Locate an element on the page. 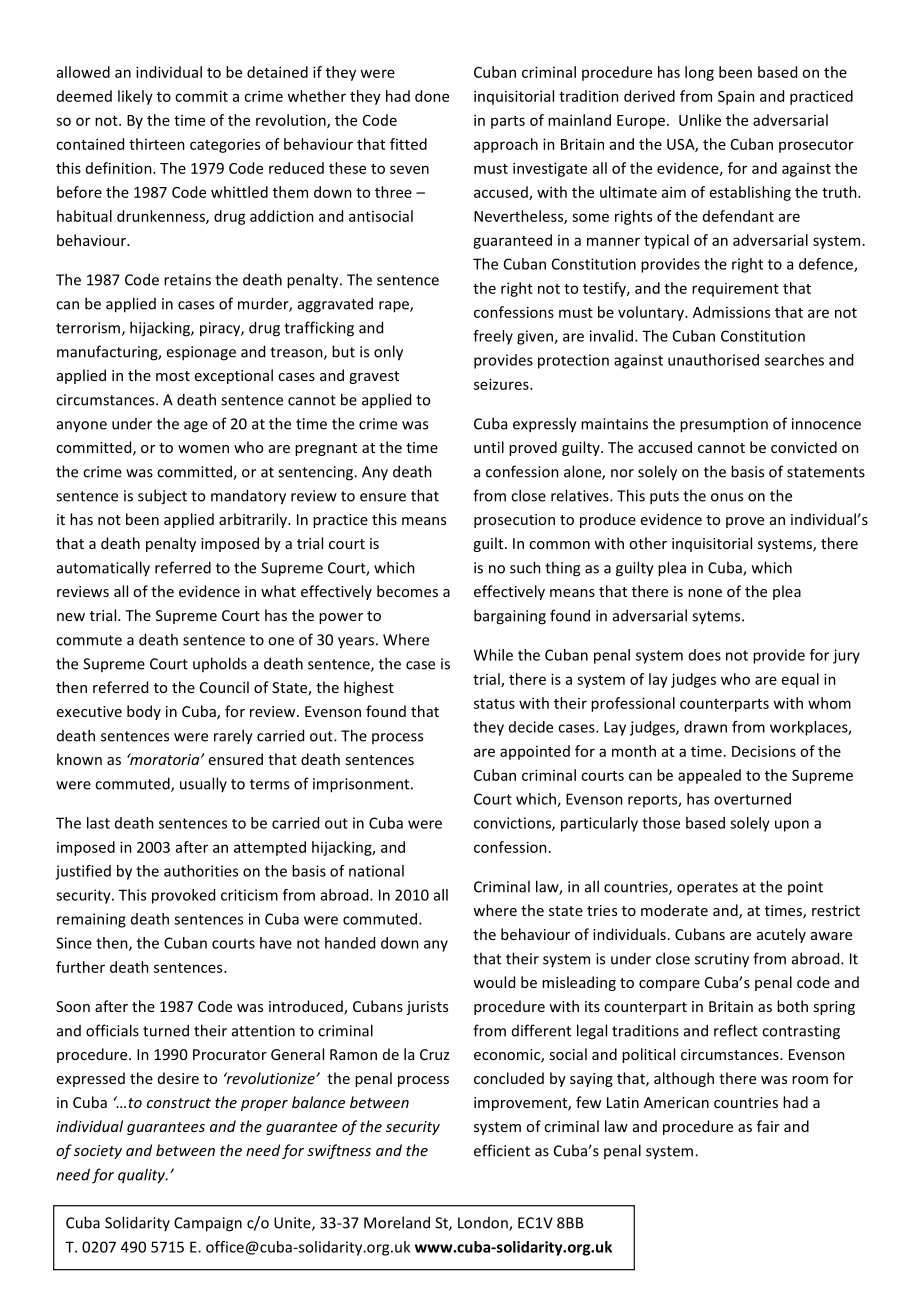  upholds is located at coordinates (220, 664).
